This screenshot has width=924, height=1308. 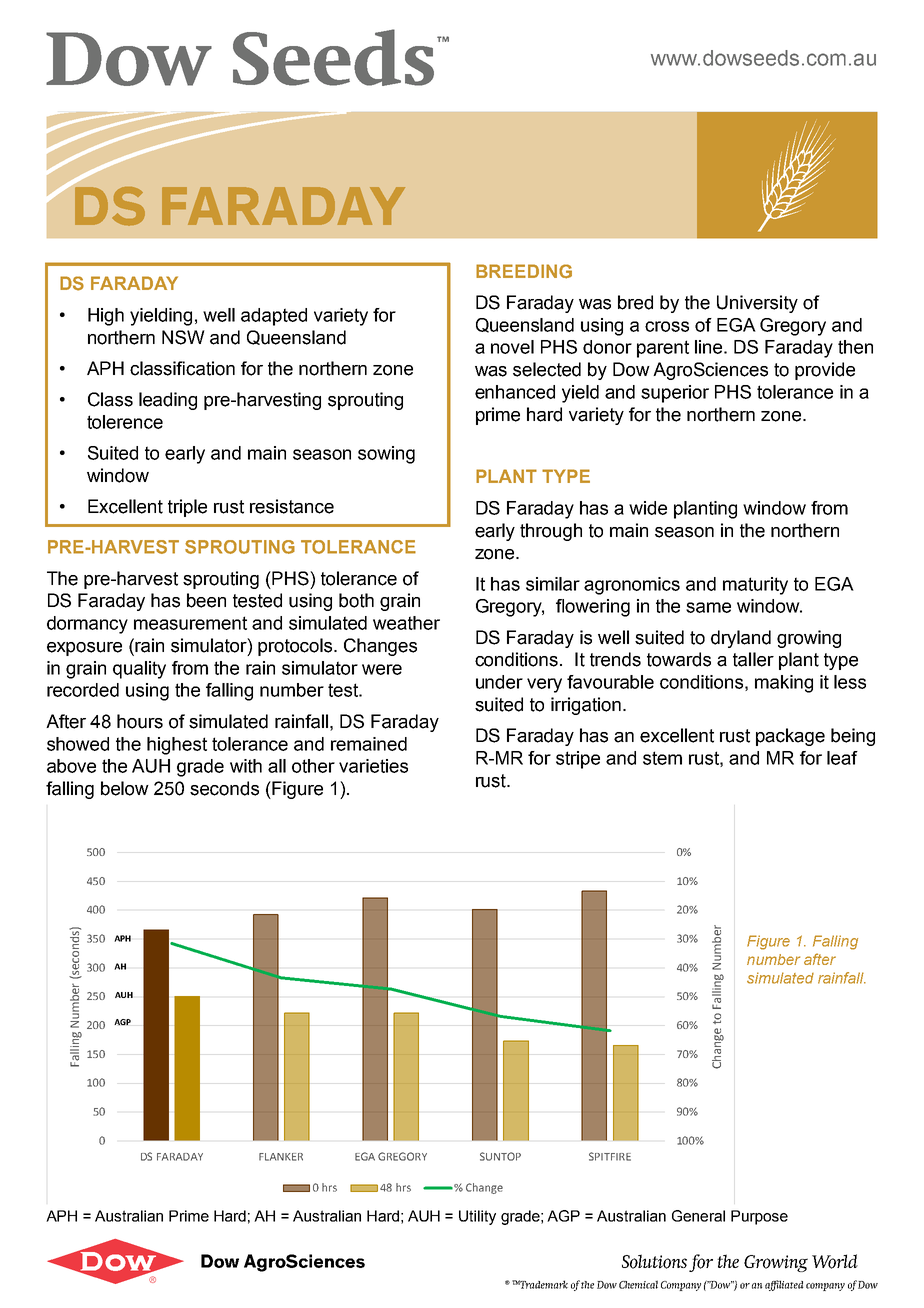 What do you see at coordinates (757, 304) in the screenshot?
I see `University` at bounding box center [757, 304].
